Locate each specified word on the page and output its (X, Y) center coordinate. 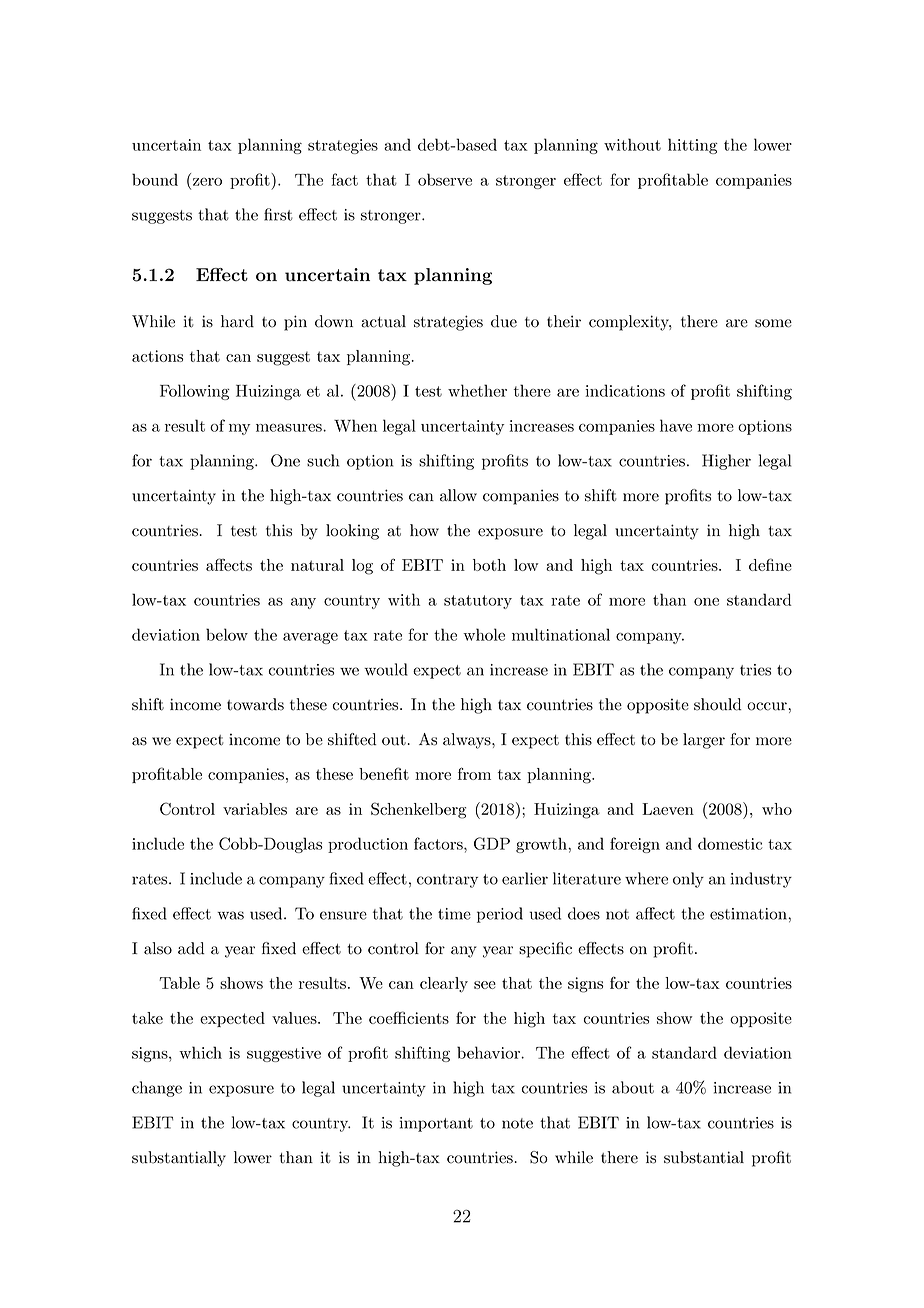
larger (704, 741)
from (474, 773)
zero (207, 182)
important (436, 1124)
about (633, 1087)
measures (290, 428)
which (200, 1052)
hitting (693, 146)
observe (445, 179)
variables (255, 809)
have (676, 425)
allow (458, 495)
